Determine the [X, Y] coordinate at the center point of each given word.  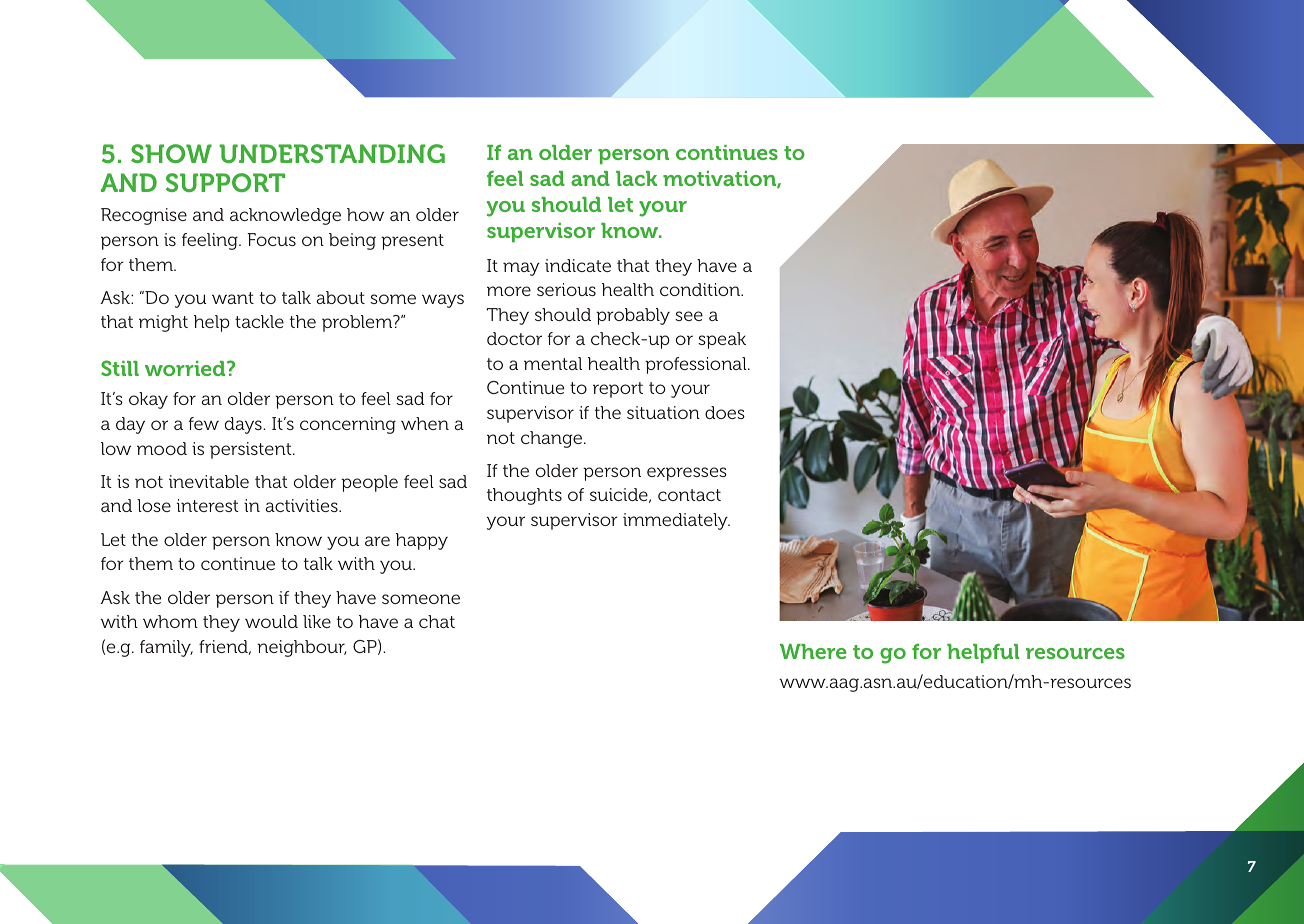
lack [636, 178]
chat [437, 621]
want [233, 298]
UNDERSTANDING [332, 153]
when [425, 423]
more [509, 291]
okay [148, 400]
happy [422, 541]
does [725, 412]
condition [701, 289]
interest [208, 505]
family [166, 648]
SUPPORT [225, 182]
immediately [676, 521]
